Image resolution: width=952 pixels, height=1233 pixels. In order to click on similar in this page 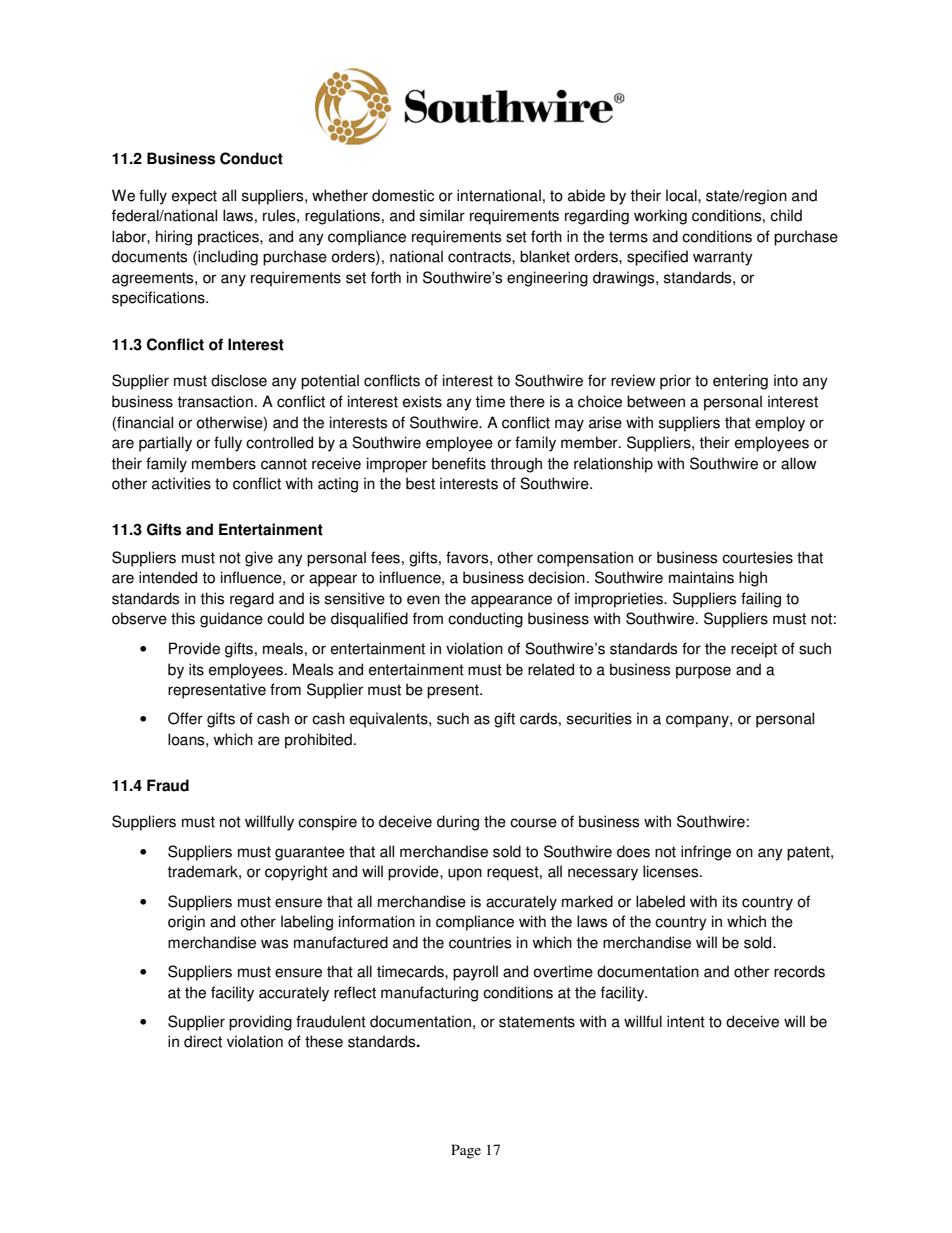, I will do `click(442, 215)`.
